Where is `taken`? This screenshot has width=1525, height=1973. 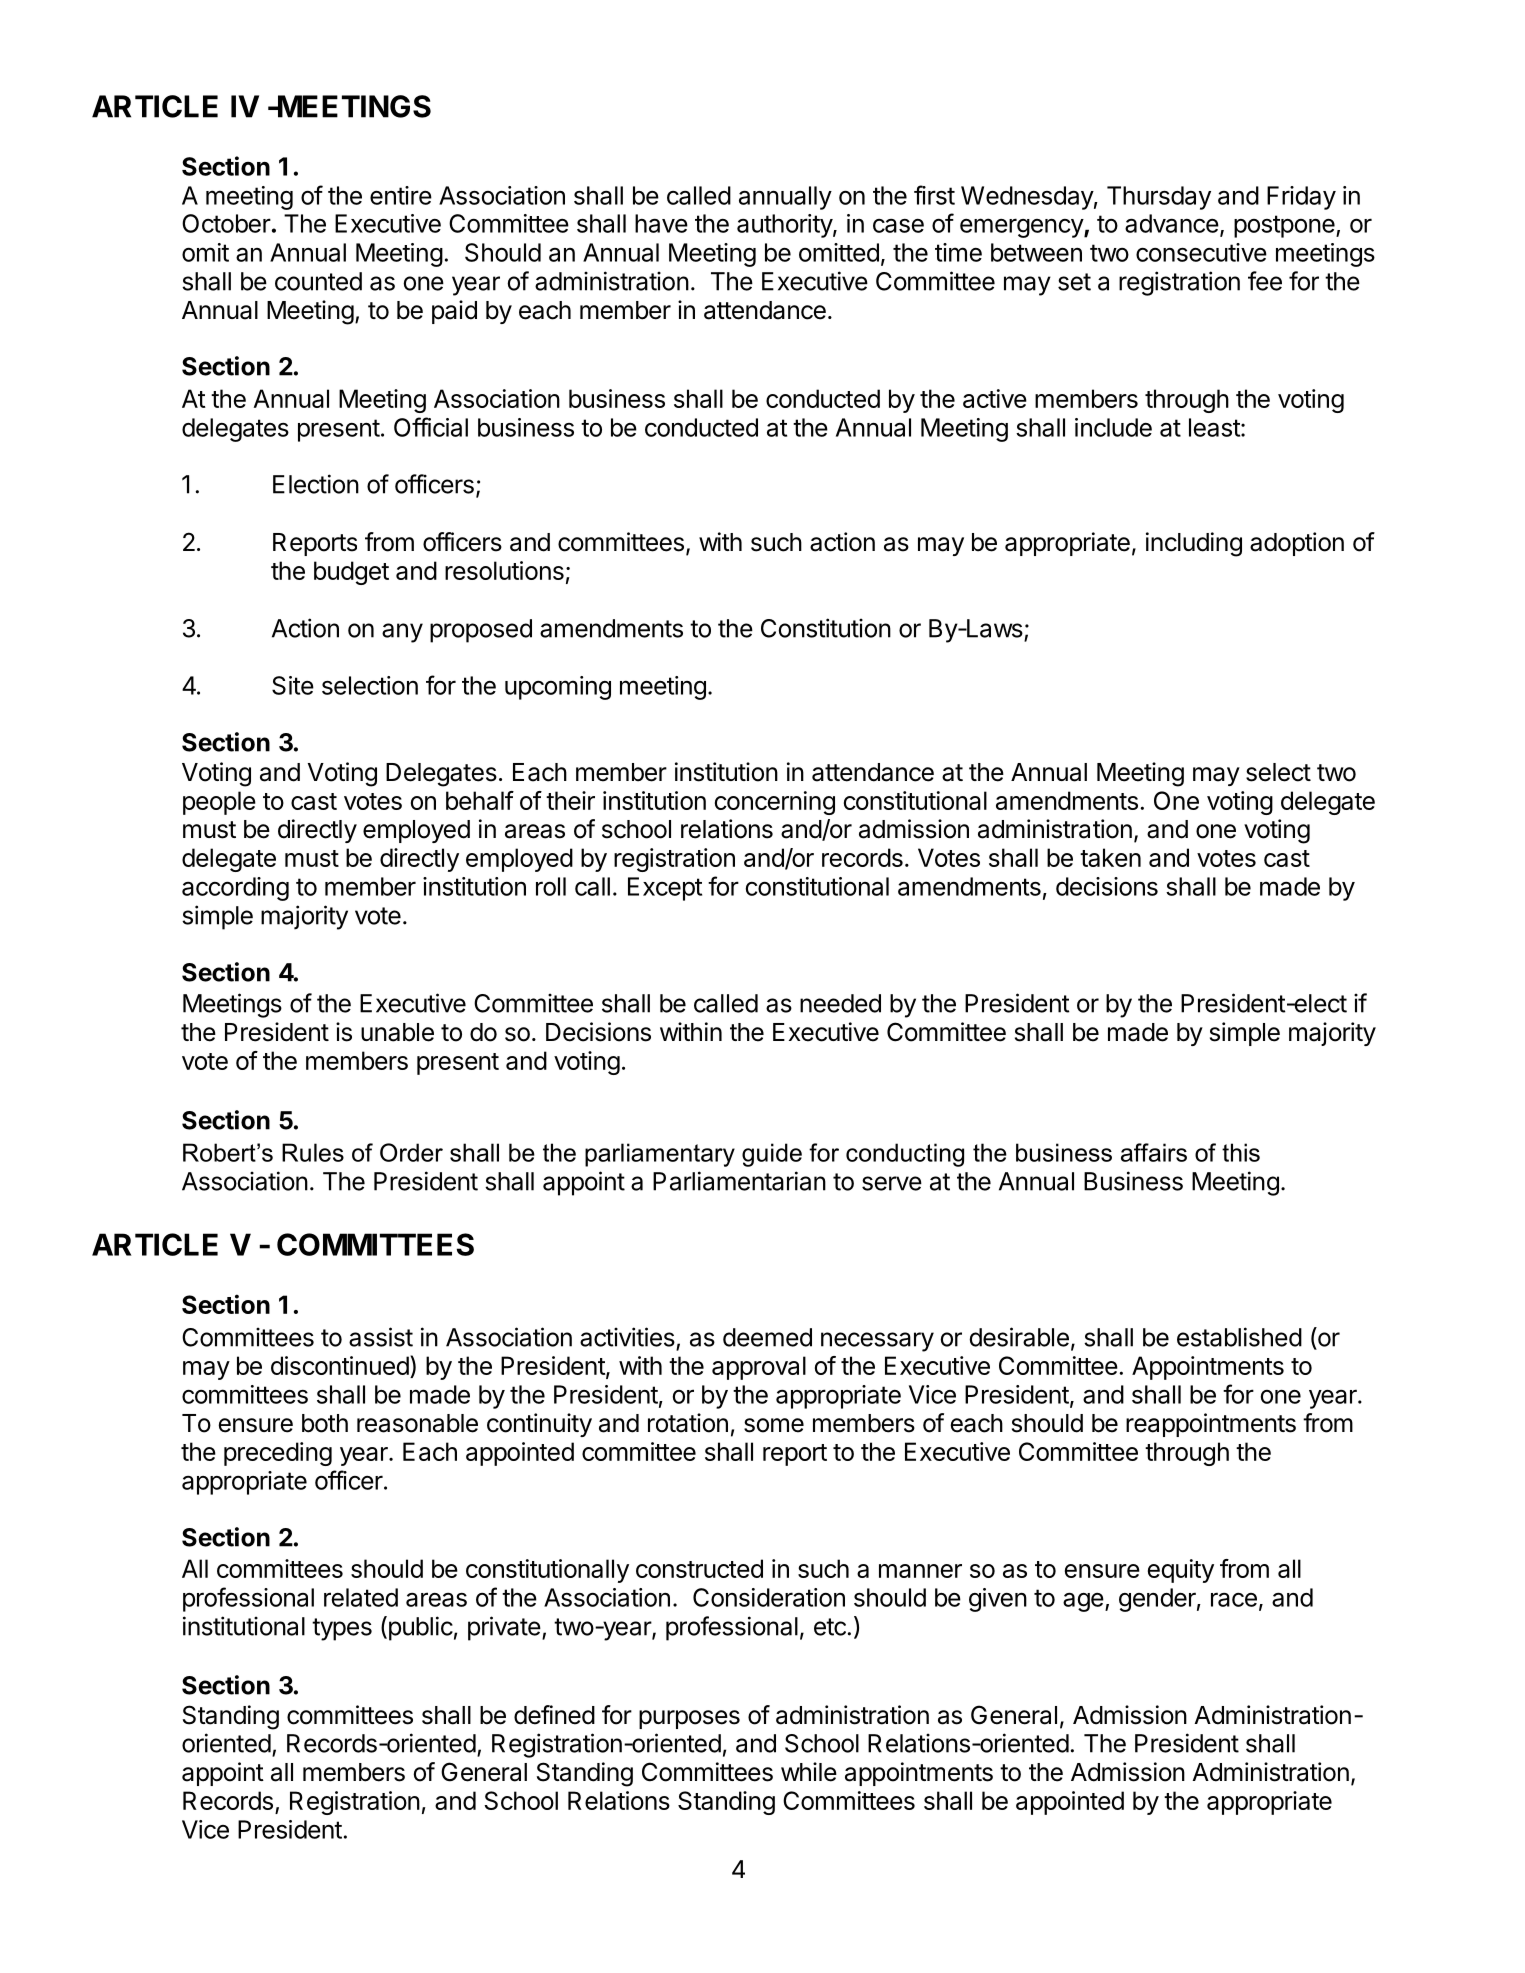
taken is located at coordinates (1110, 857).
